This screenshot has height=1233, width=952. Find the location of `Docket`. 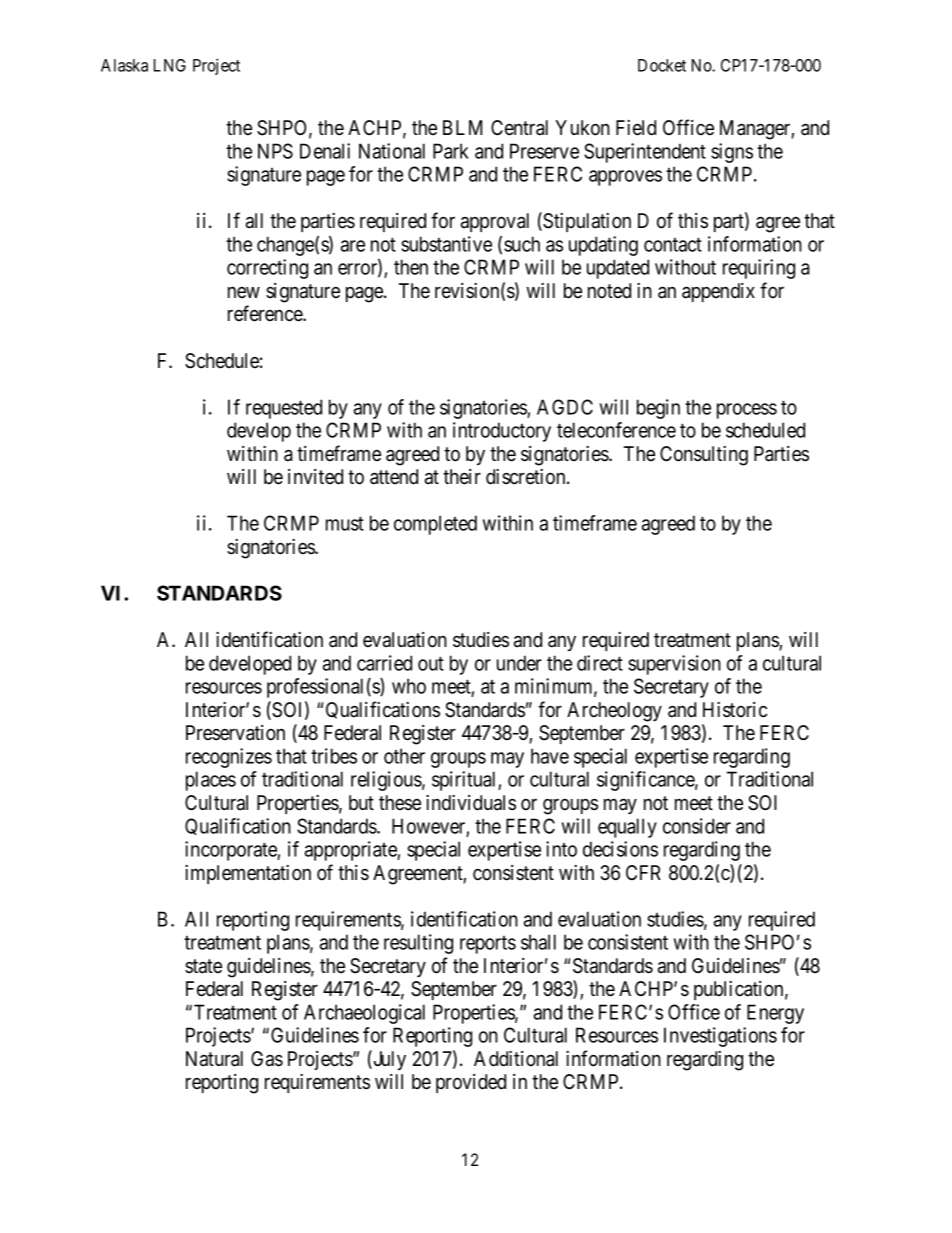

Docket is located at coordinates (662, 65).
